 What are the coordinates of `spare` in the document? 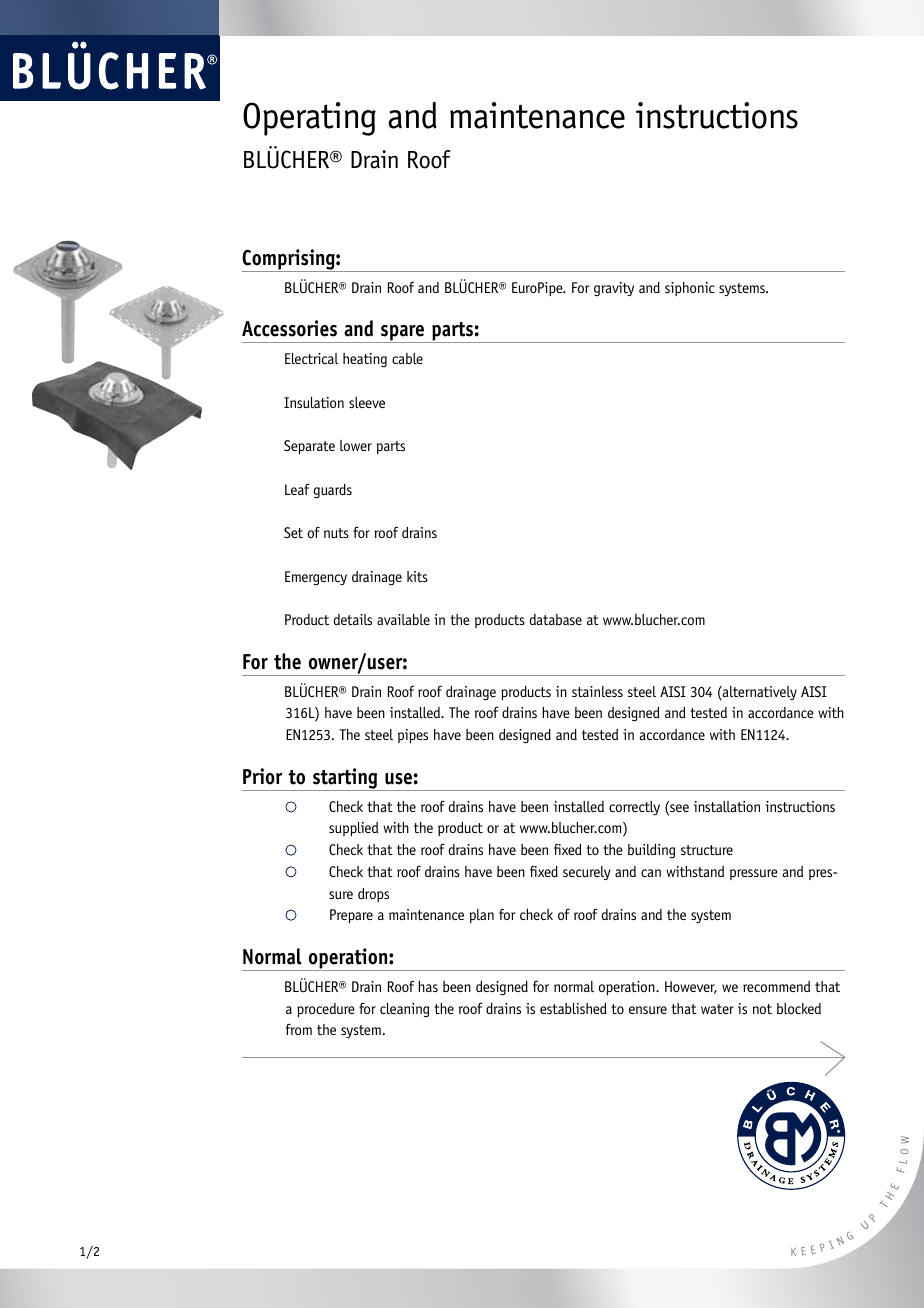 It's located at (403, 334).
